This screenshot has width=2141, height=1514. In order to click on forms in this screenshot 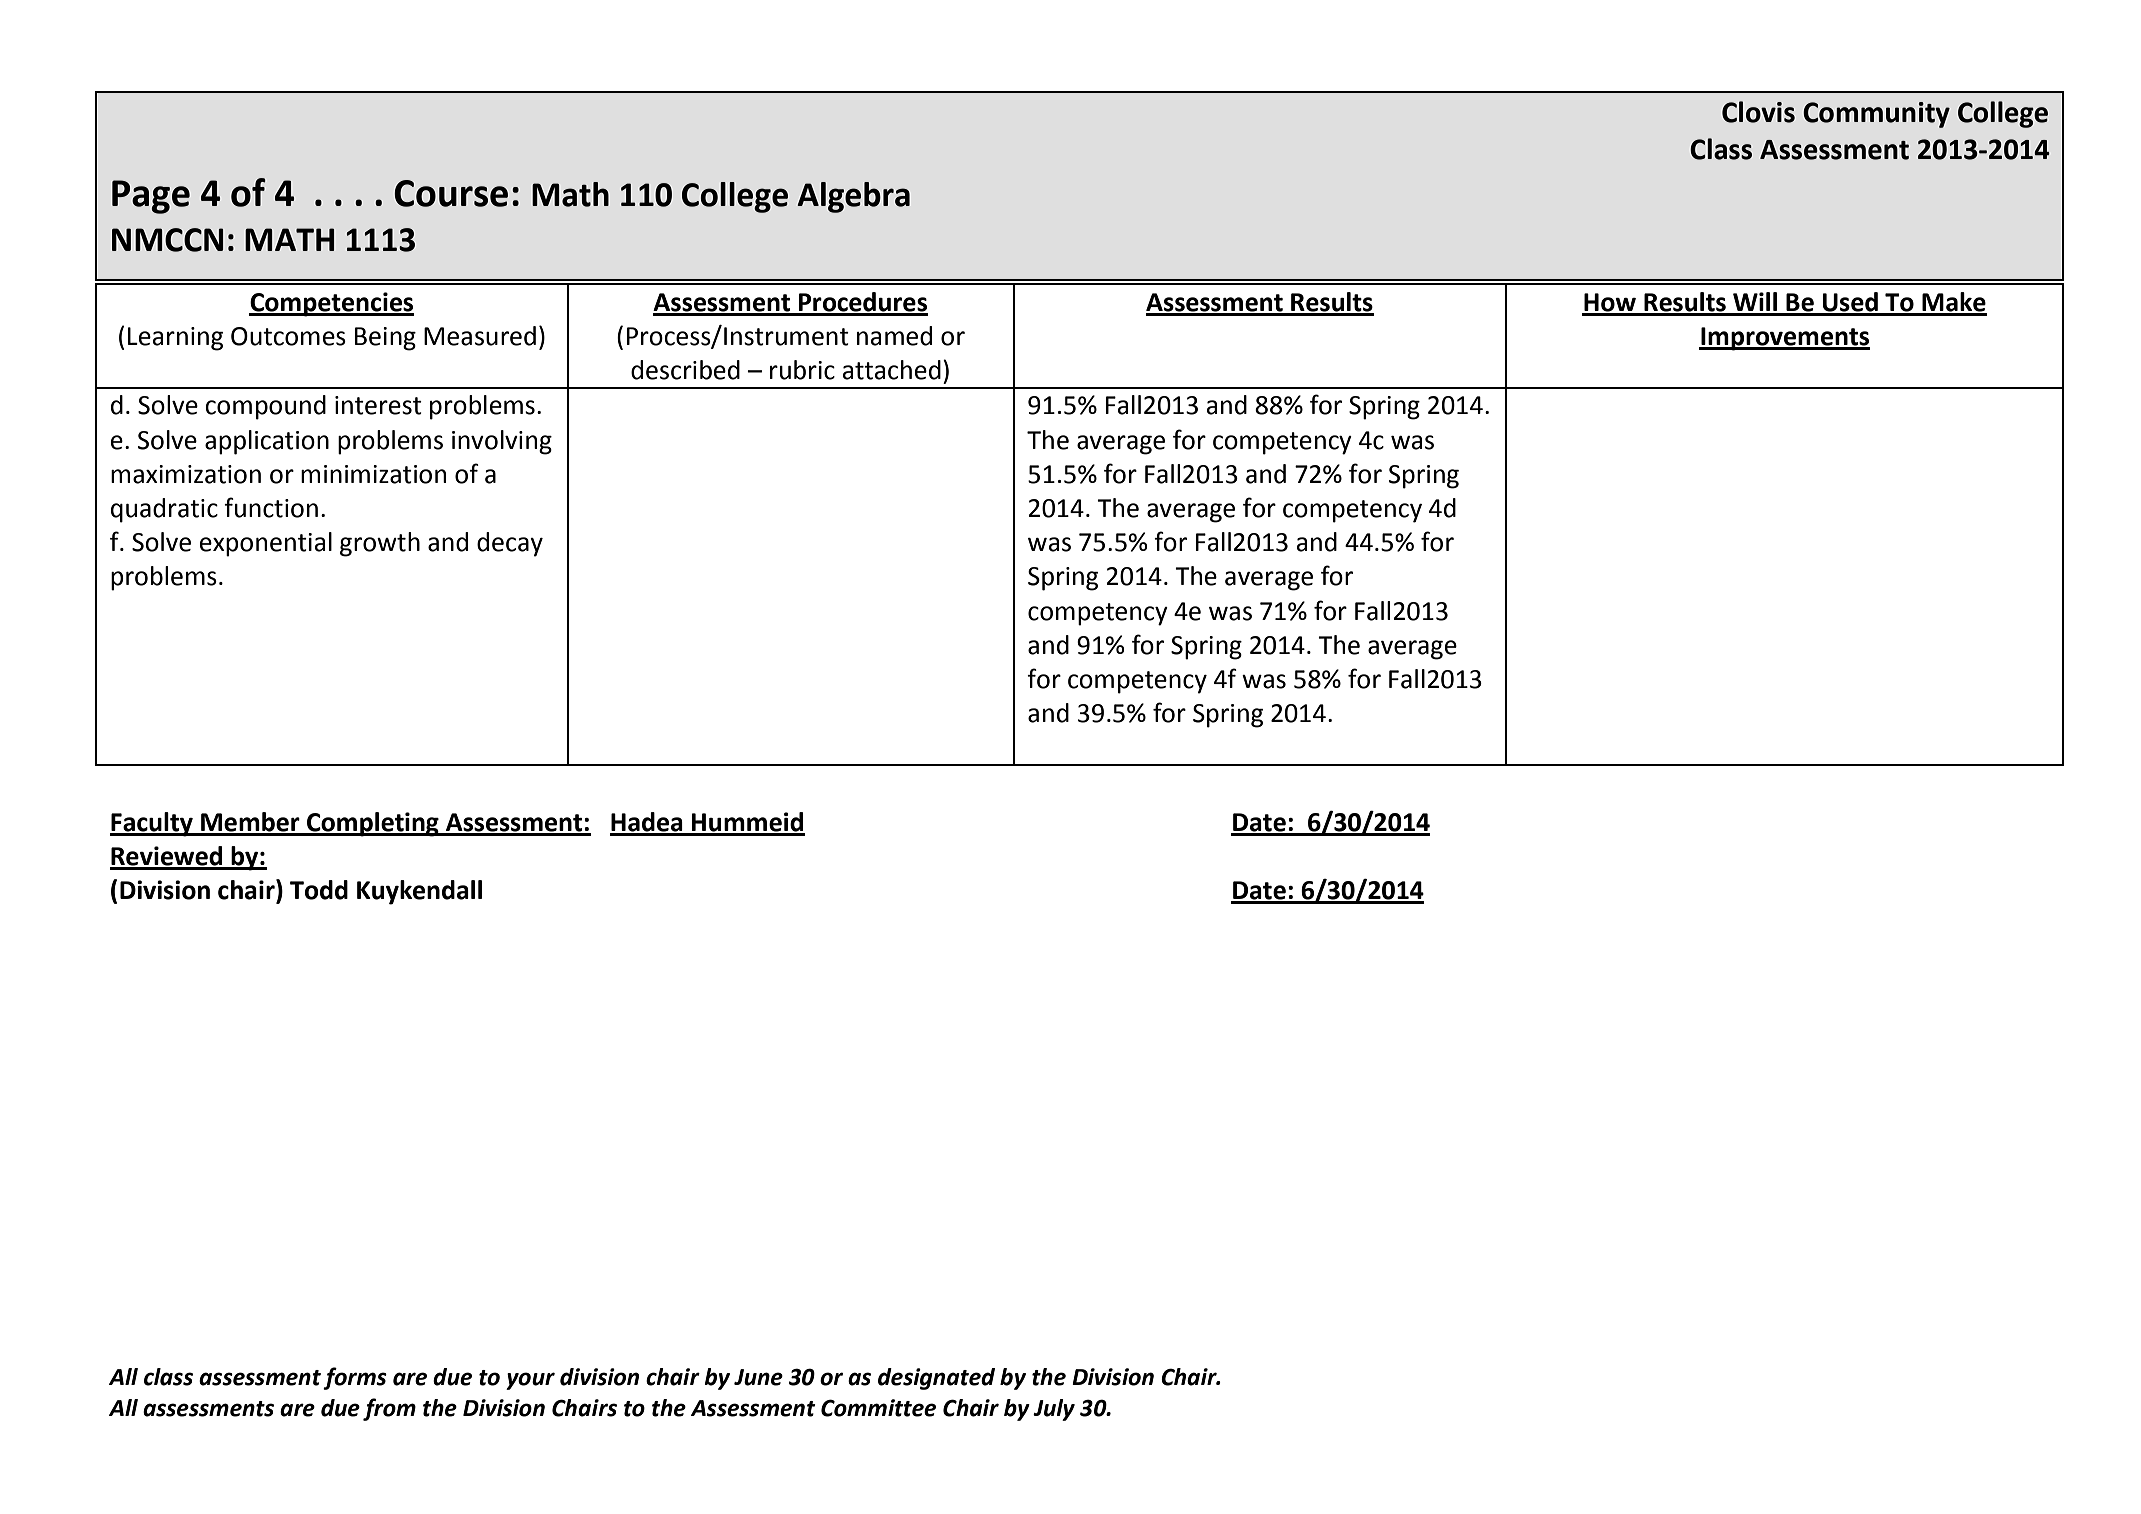, I will do `click(355, 1378)`.
